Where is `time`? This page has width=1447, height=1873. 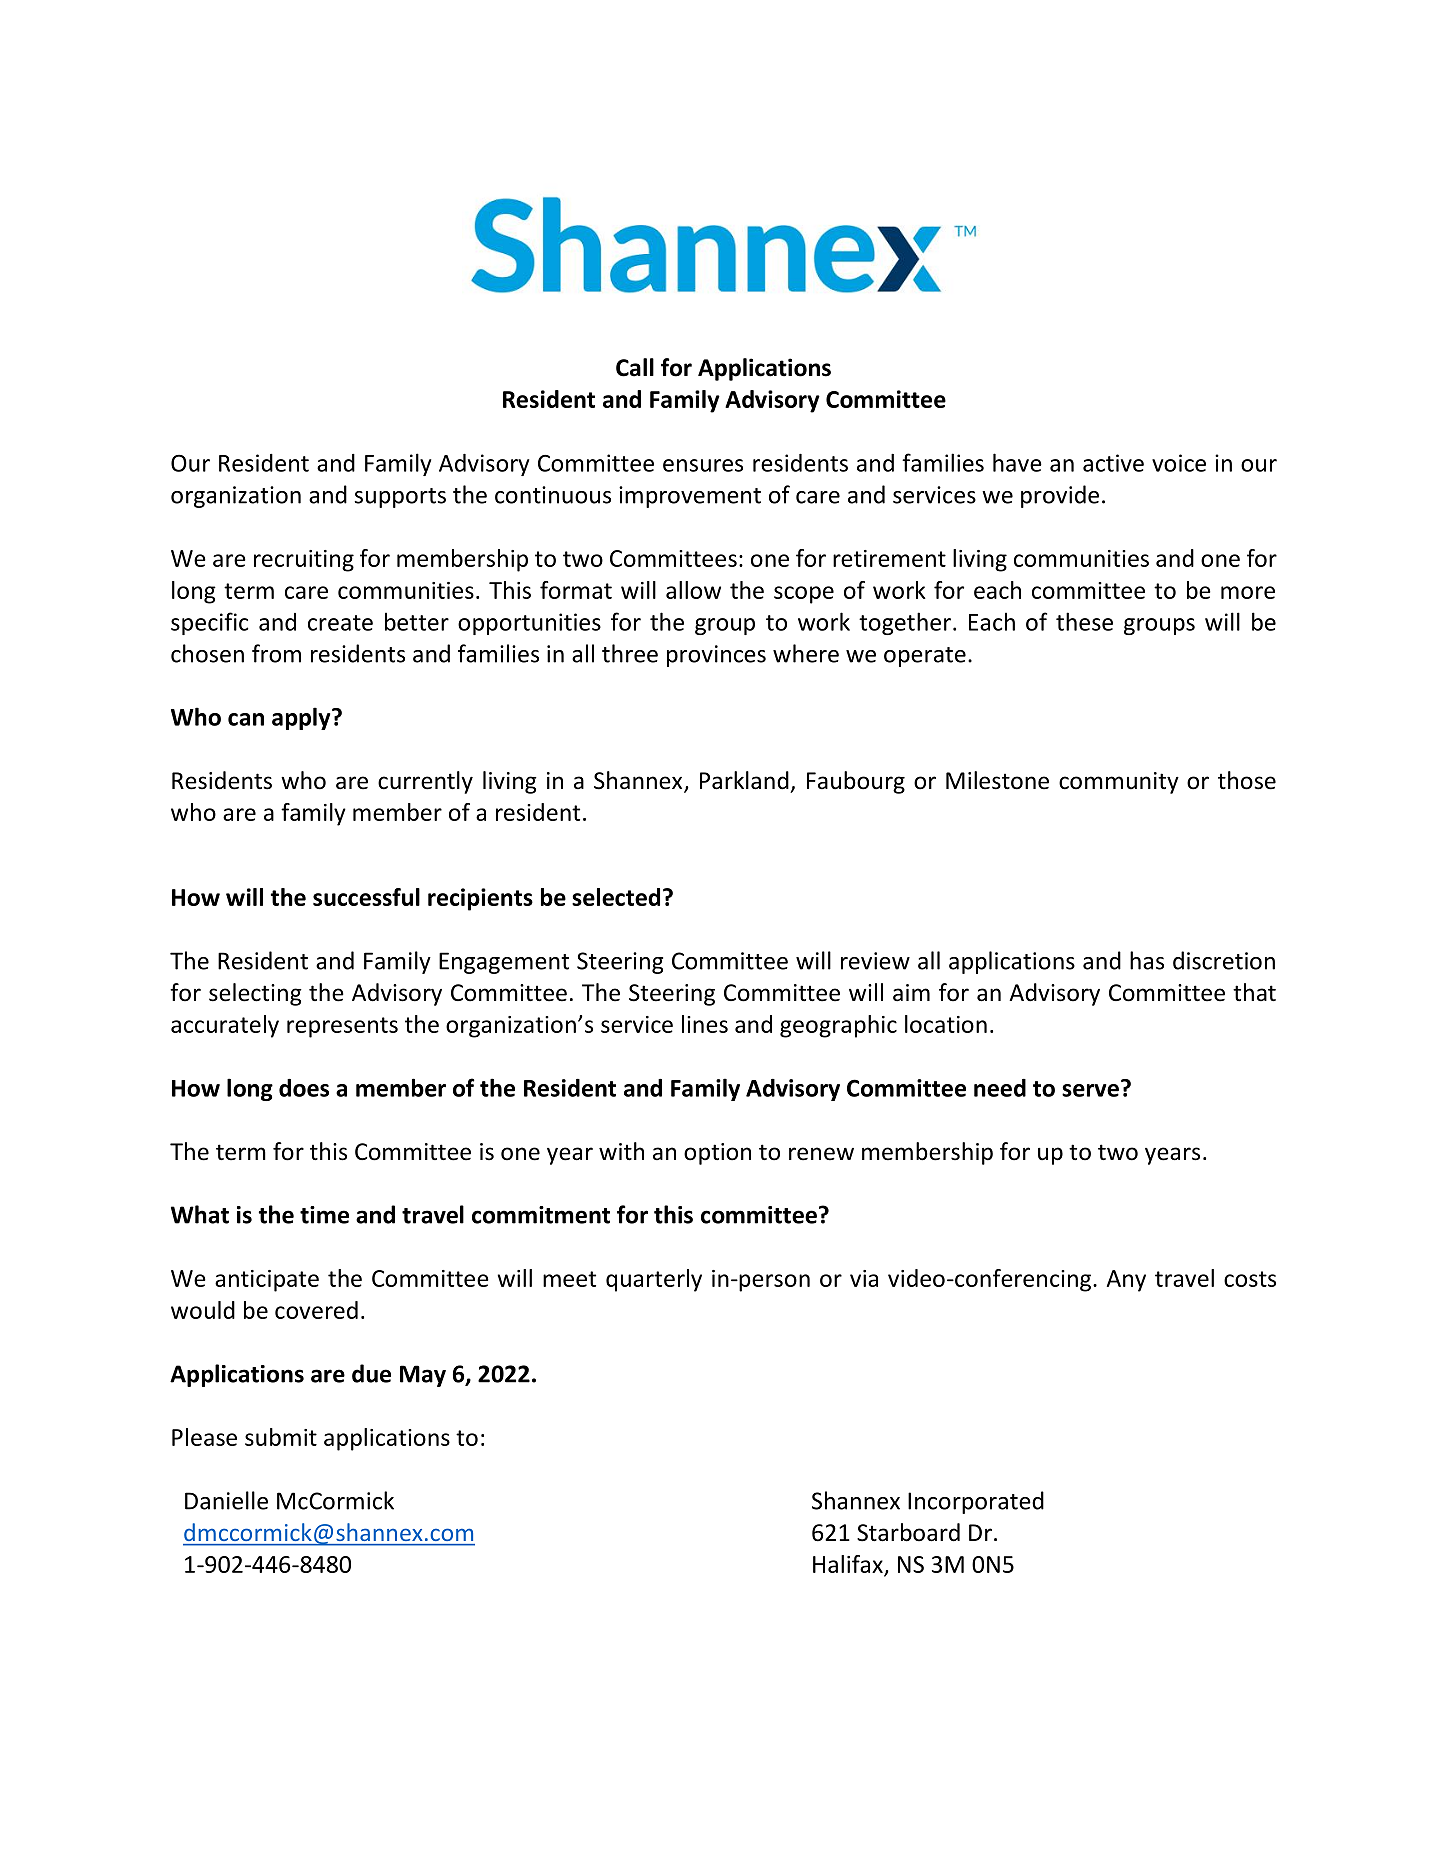
time is located at coordinates (324, 1215).
